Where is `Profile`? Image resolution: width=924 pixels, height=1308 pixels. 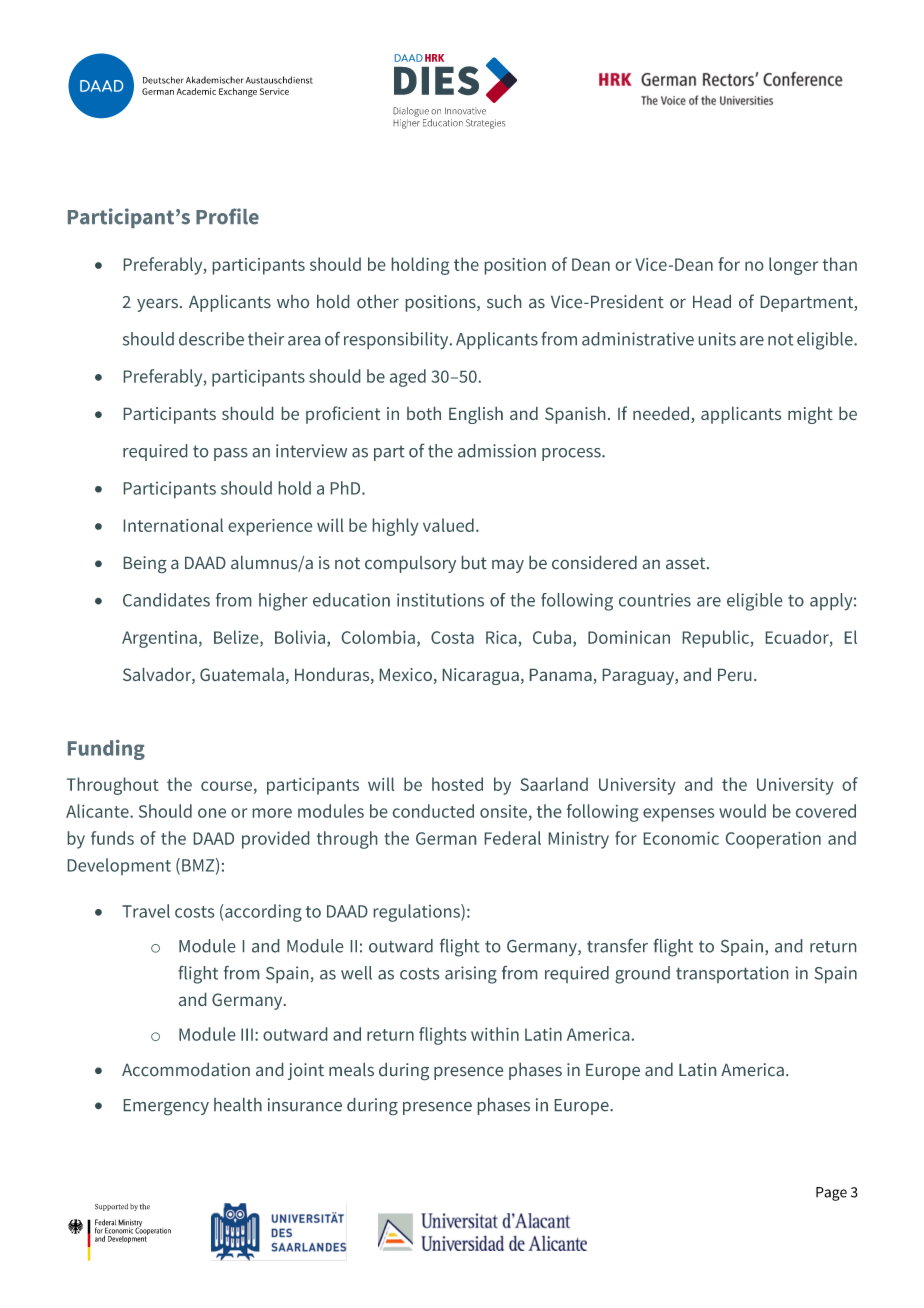
Profile is located at coordinates (227, 216).
